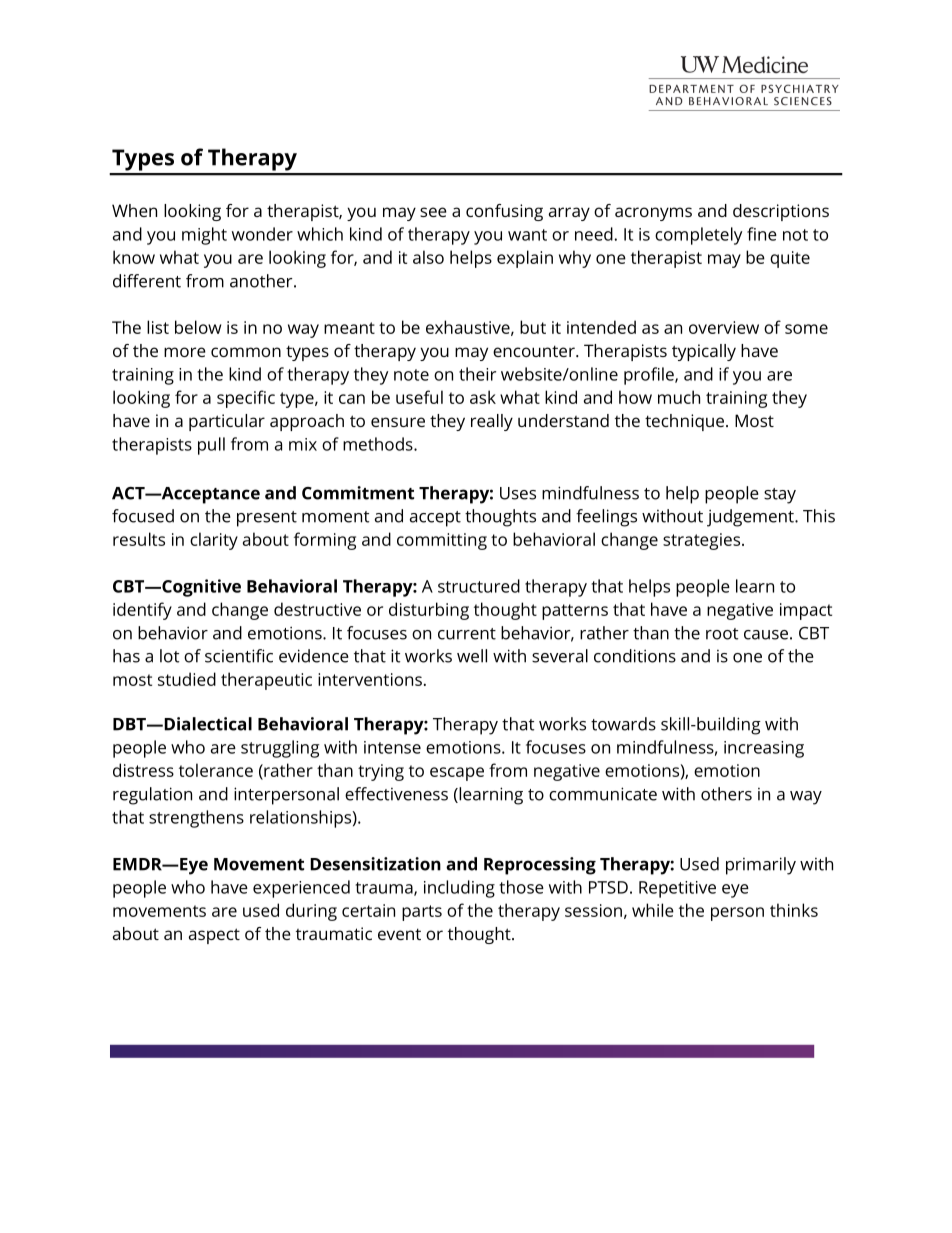 The image size is (952, 1233). Describe the element at coordinates (504, 212) in the screenshot. I see `confusing` at that location.
